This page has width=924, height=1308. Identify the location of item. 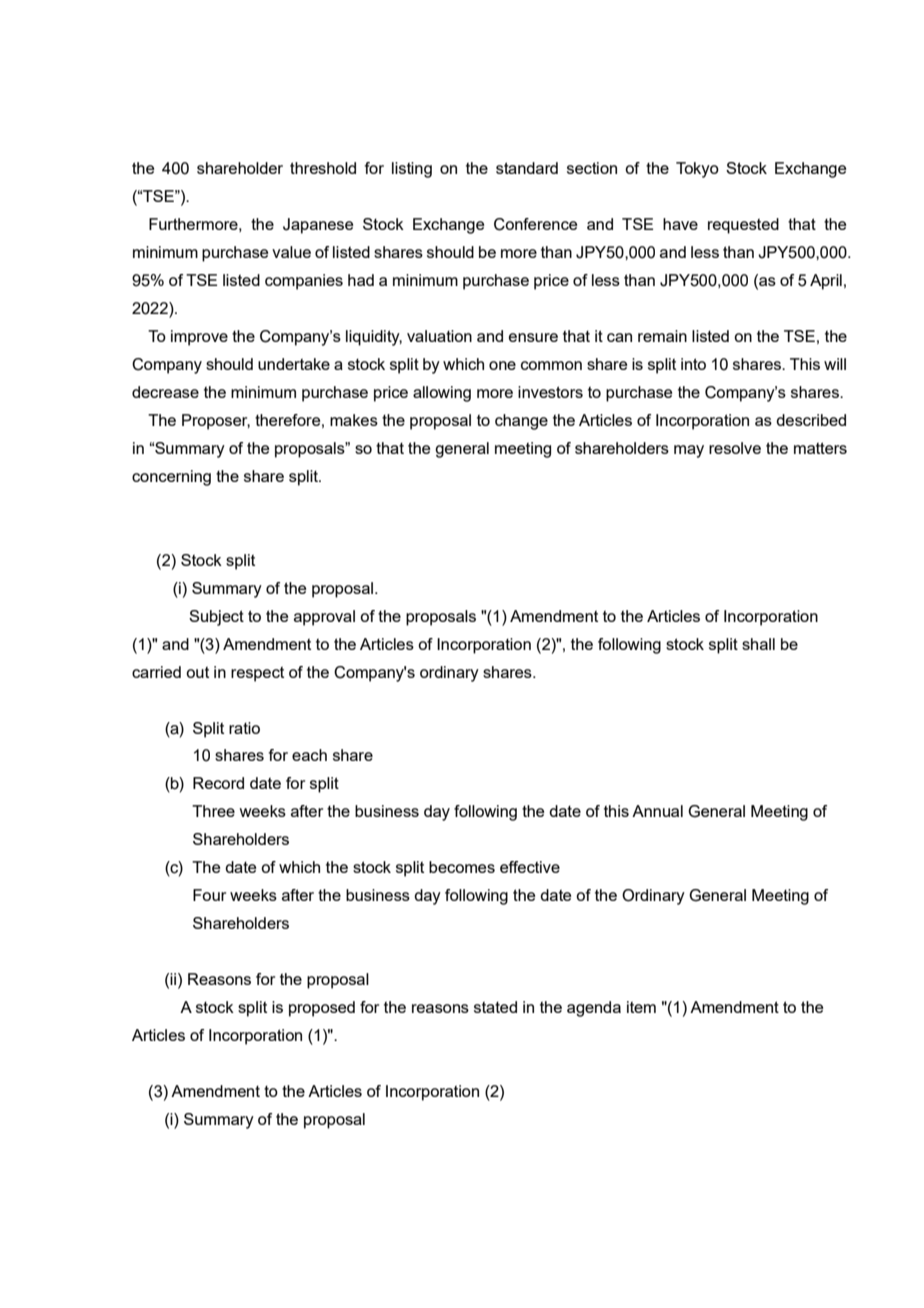
(641, 1007).
